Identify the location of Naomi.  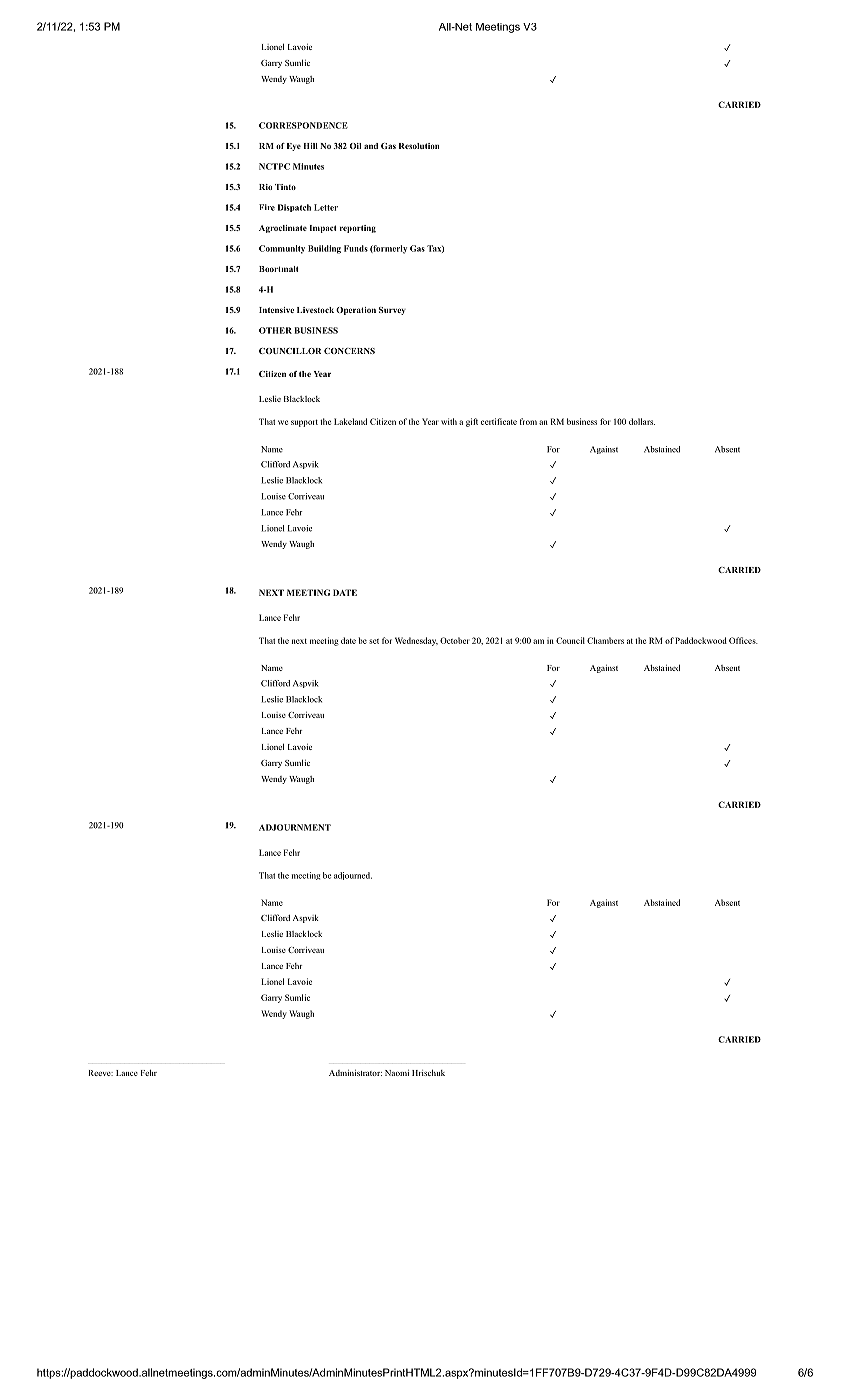
(397, 1073).
